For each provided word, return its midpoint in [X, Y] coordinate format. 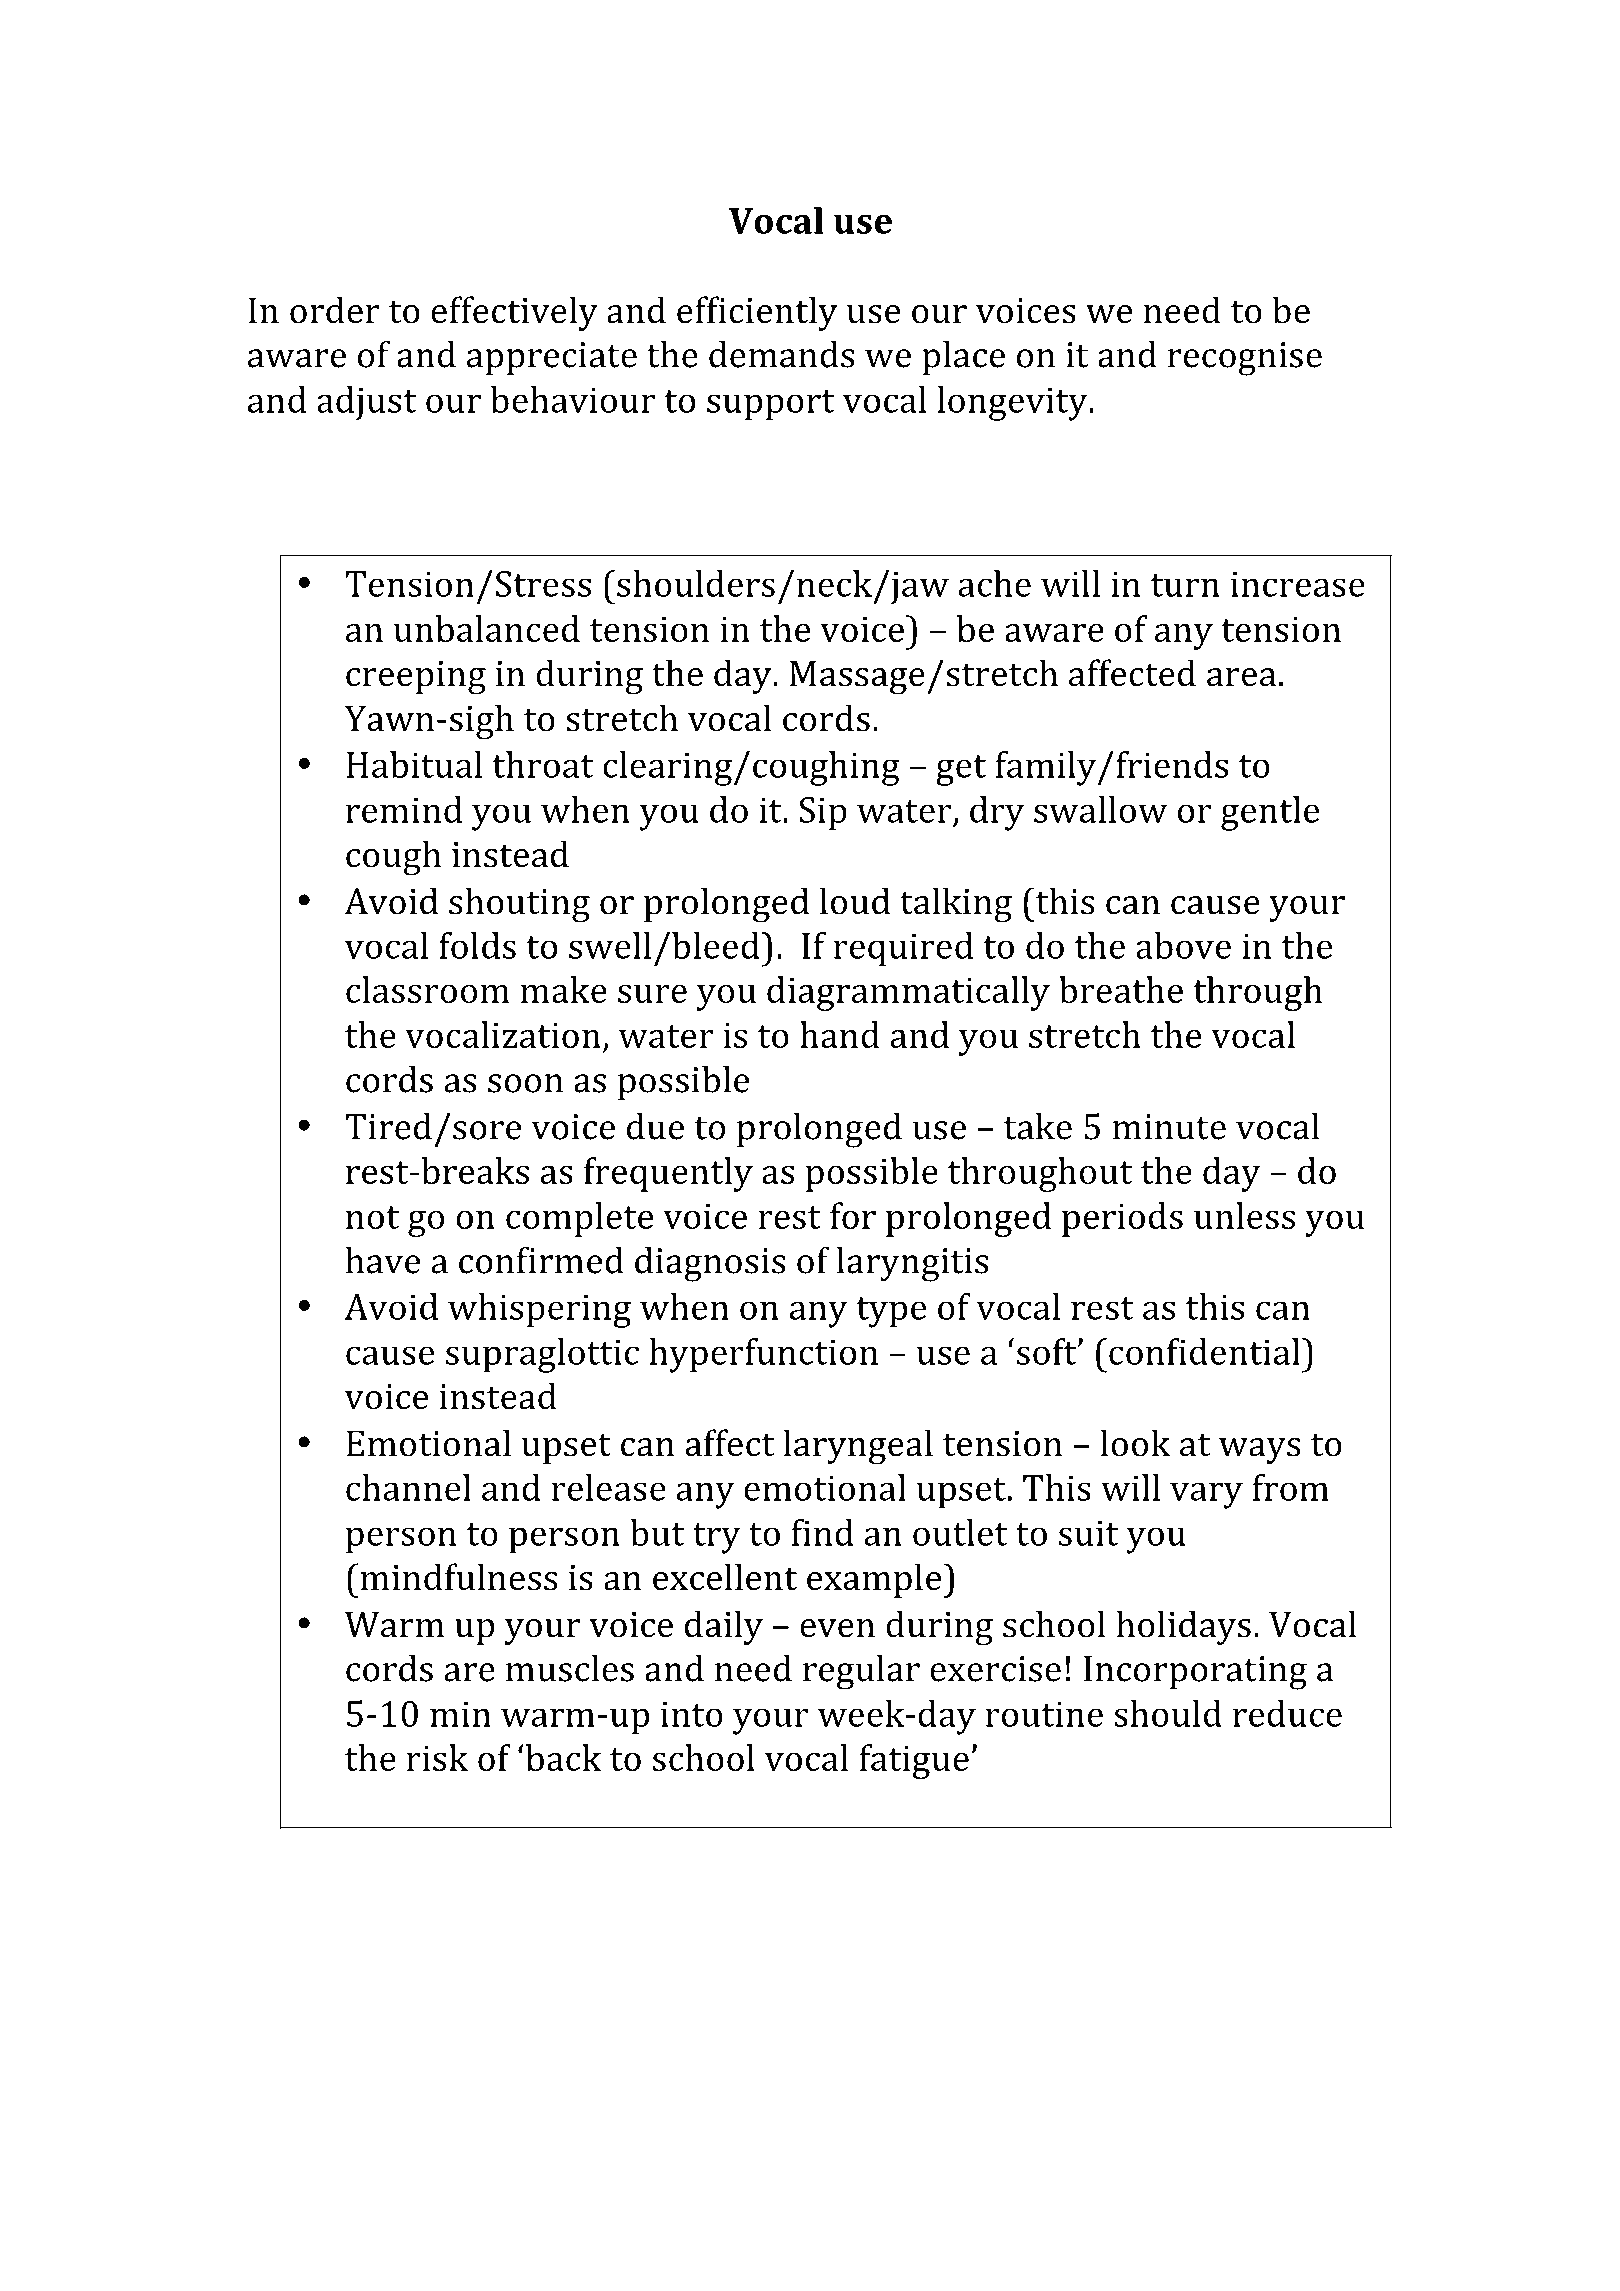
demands [781, 354]
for [853, 1215]
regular [861, 1672]
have [382, 1260]
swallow [1100, 809]
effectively [514, 313]
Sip [823, 814]
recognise [1245, 359]
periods [1122, 1219]
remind [404, 809]
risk [437, 1757]
